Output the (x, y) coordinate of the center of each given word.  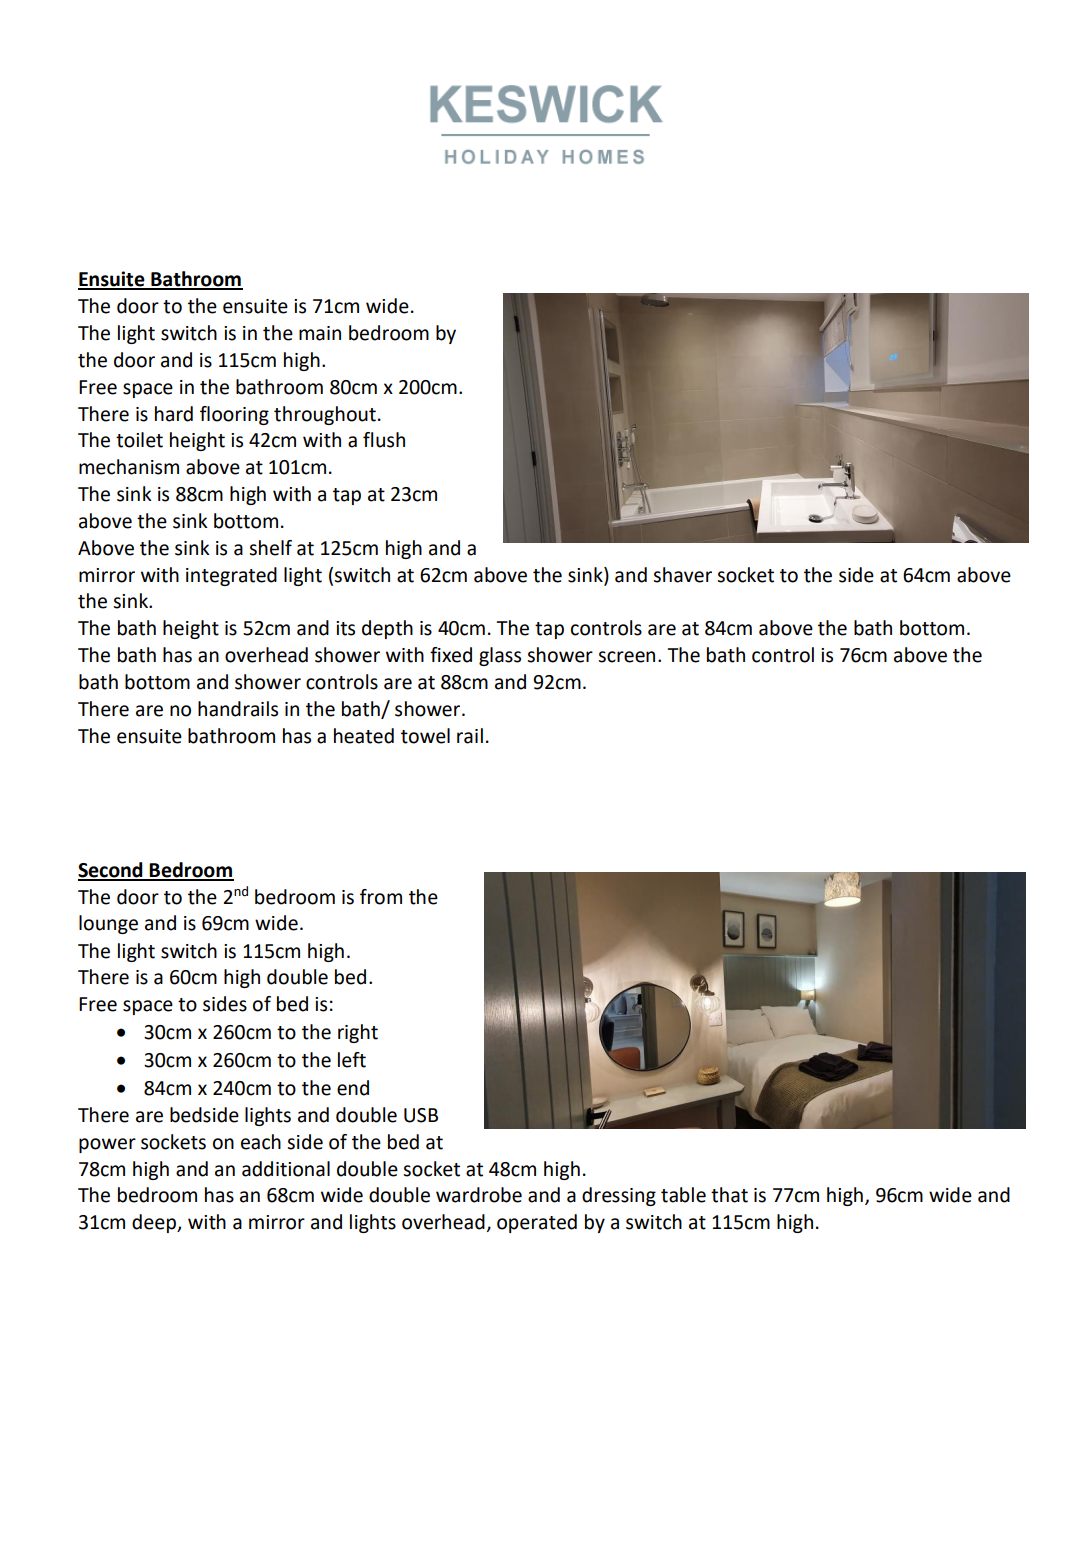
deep (155, 1223)
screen (626, 657)
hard (174, 414)
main (320, 333)
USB (421, 1115)
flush (384, 440)
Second (111, 871)
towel (425, 736)
